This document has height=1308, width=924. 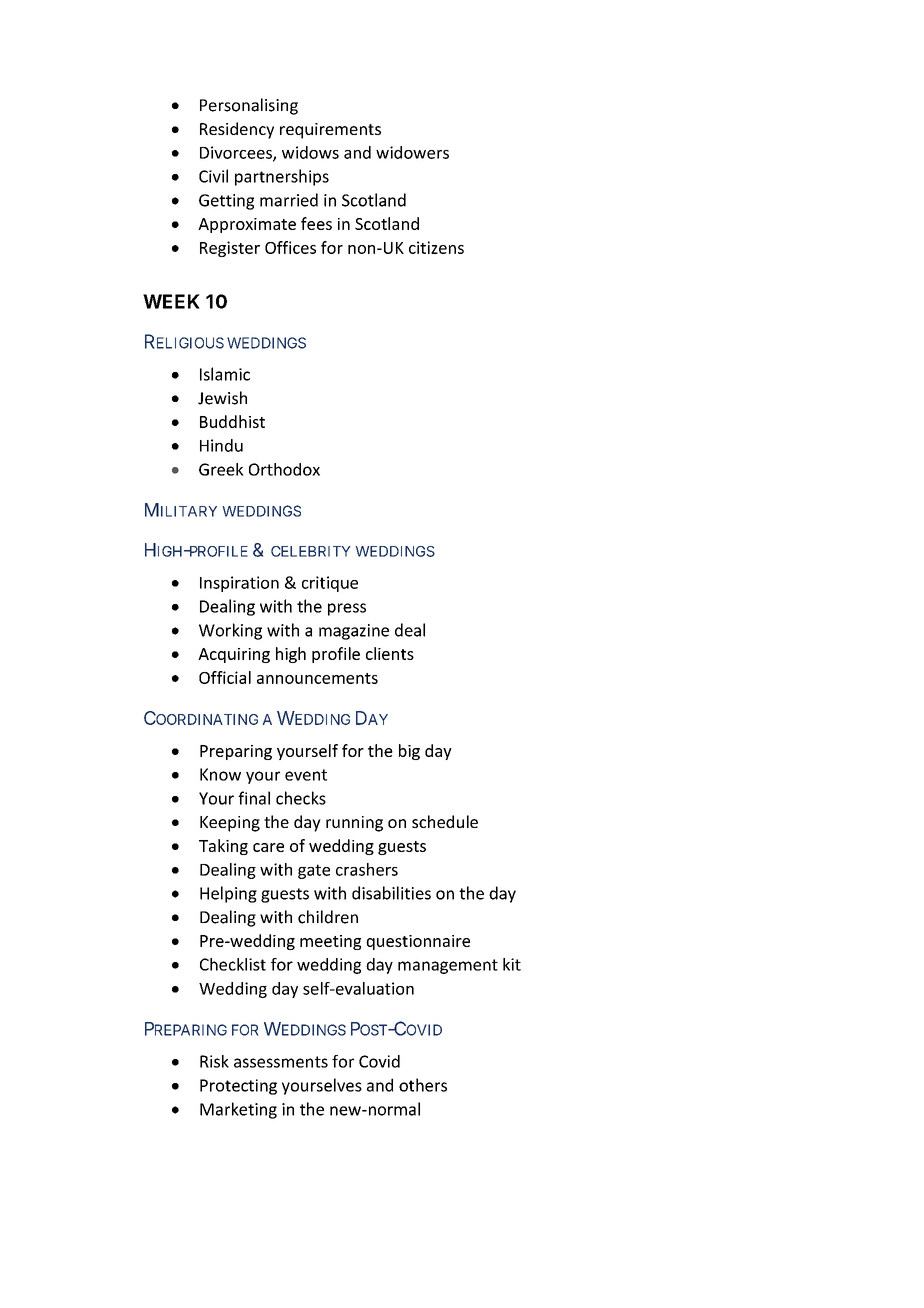 What do you see at coordinates (237, 130) in the document?
I see `Residency` at bounding box center [237, 130].
